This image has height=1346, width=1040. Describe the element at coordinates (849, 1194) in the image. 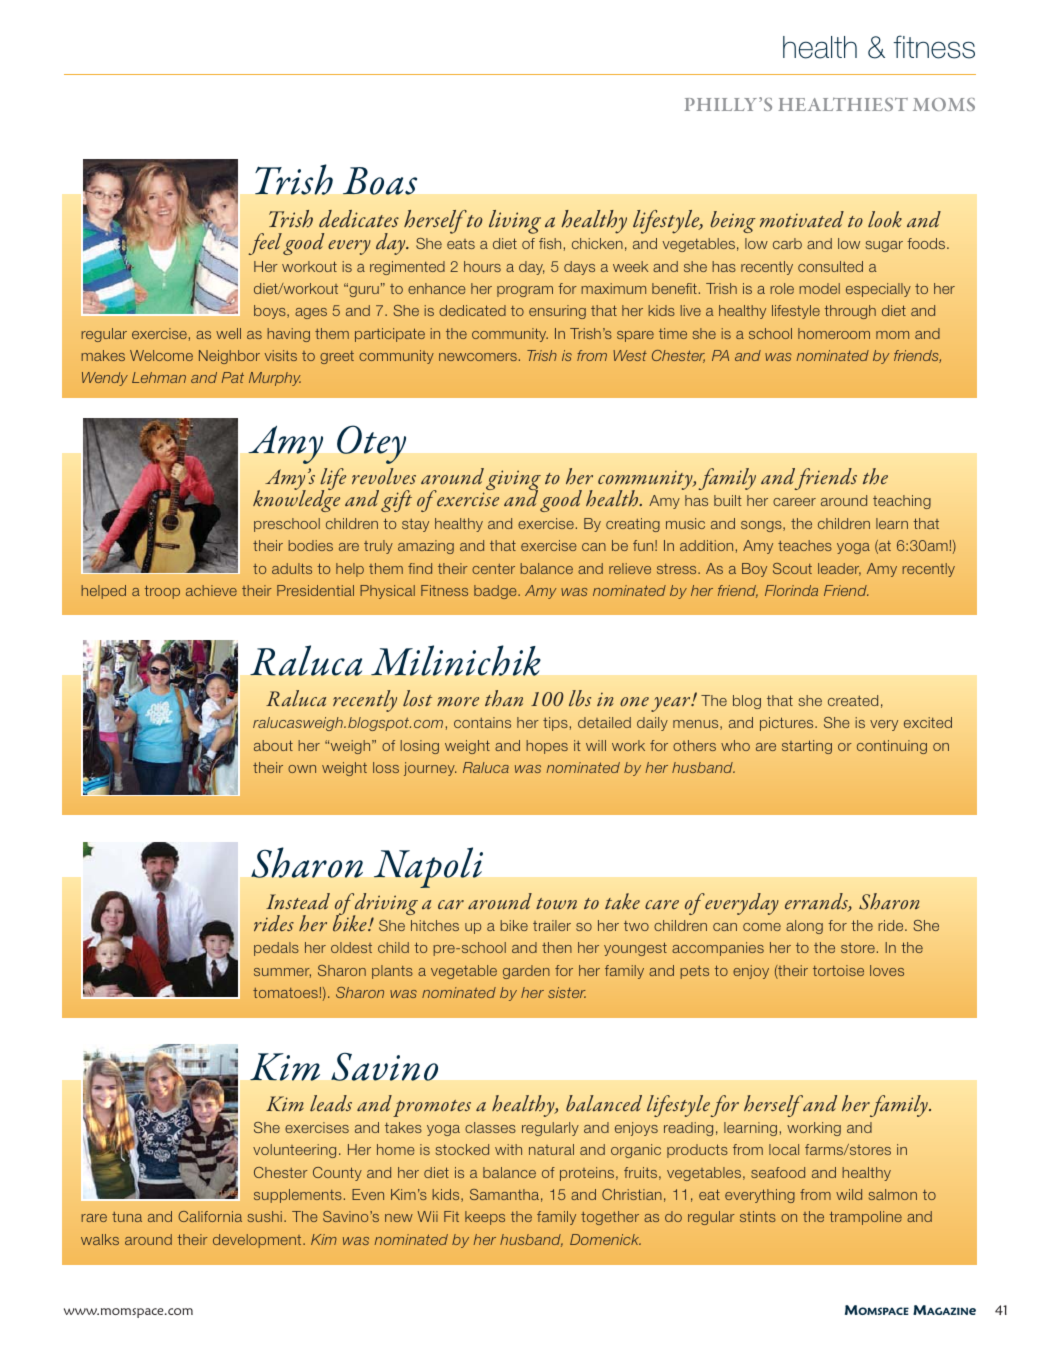

I see `wild` at that location.
